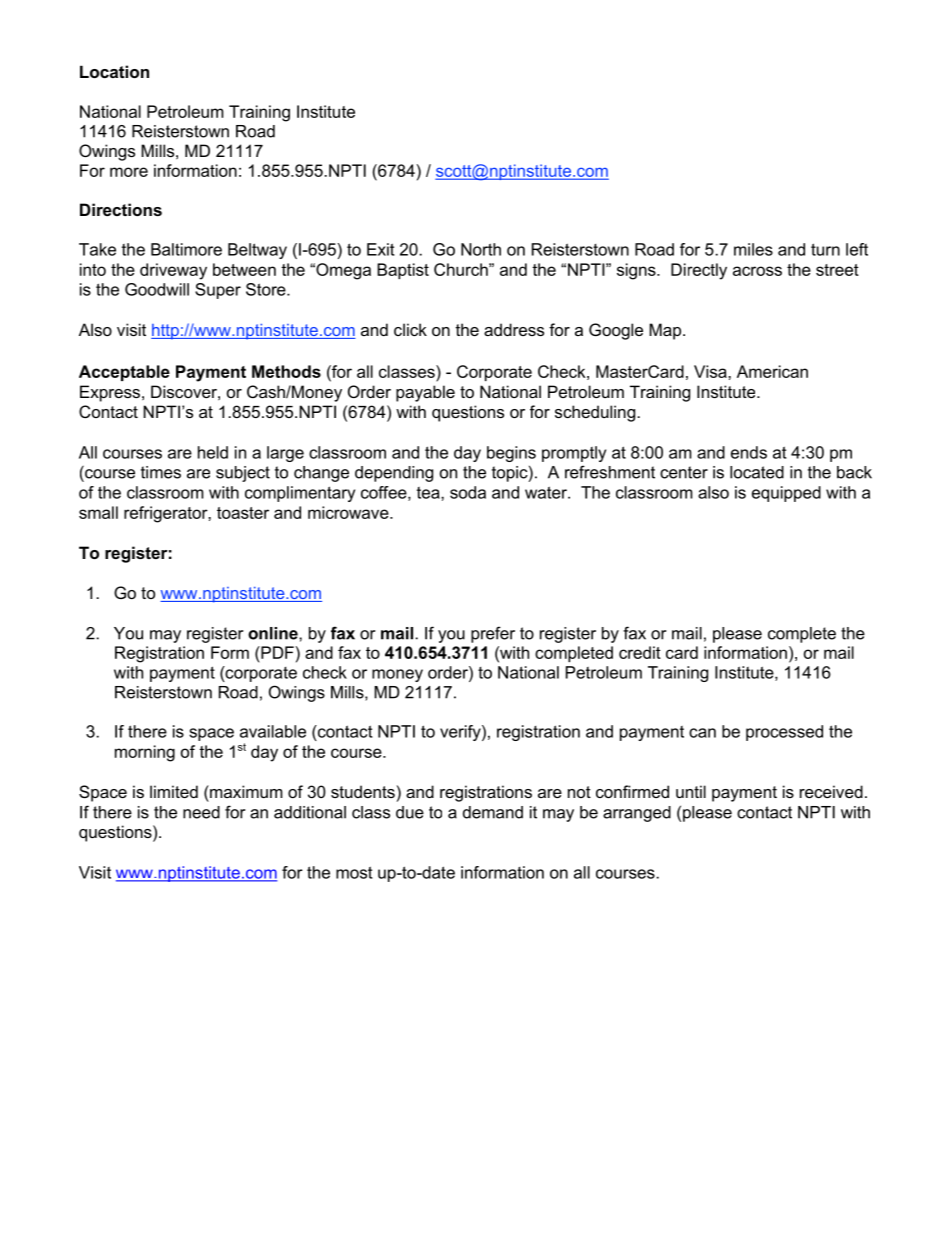  What do you see at coordinates (753, 249) in the screenshot?
I see `miles` at bounding box center [753, 249].
